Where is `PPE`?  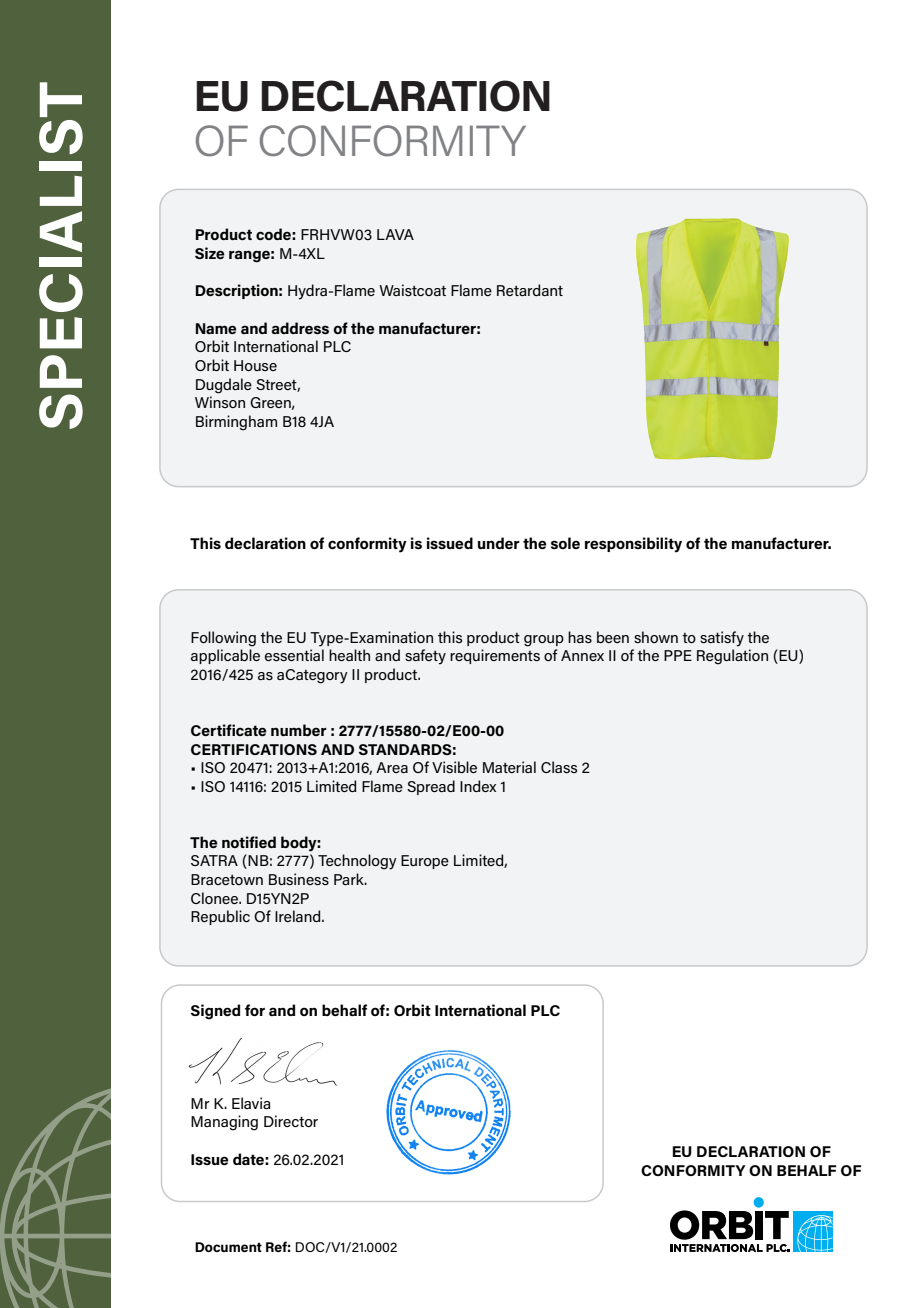 PPE is located at coordinates (678, 655).
